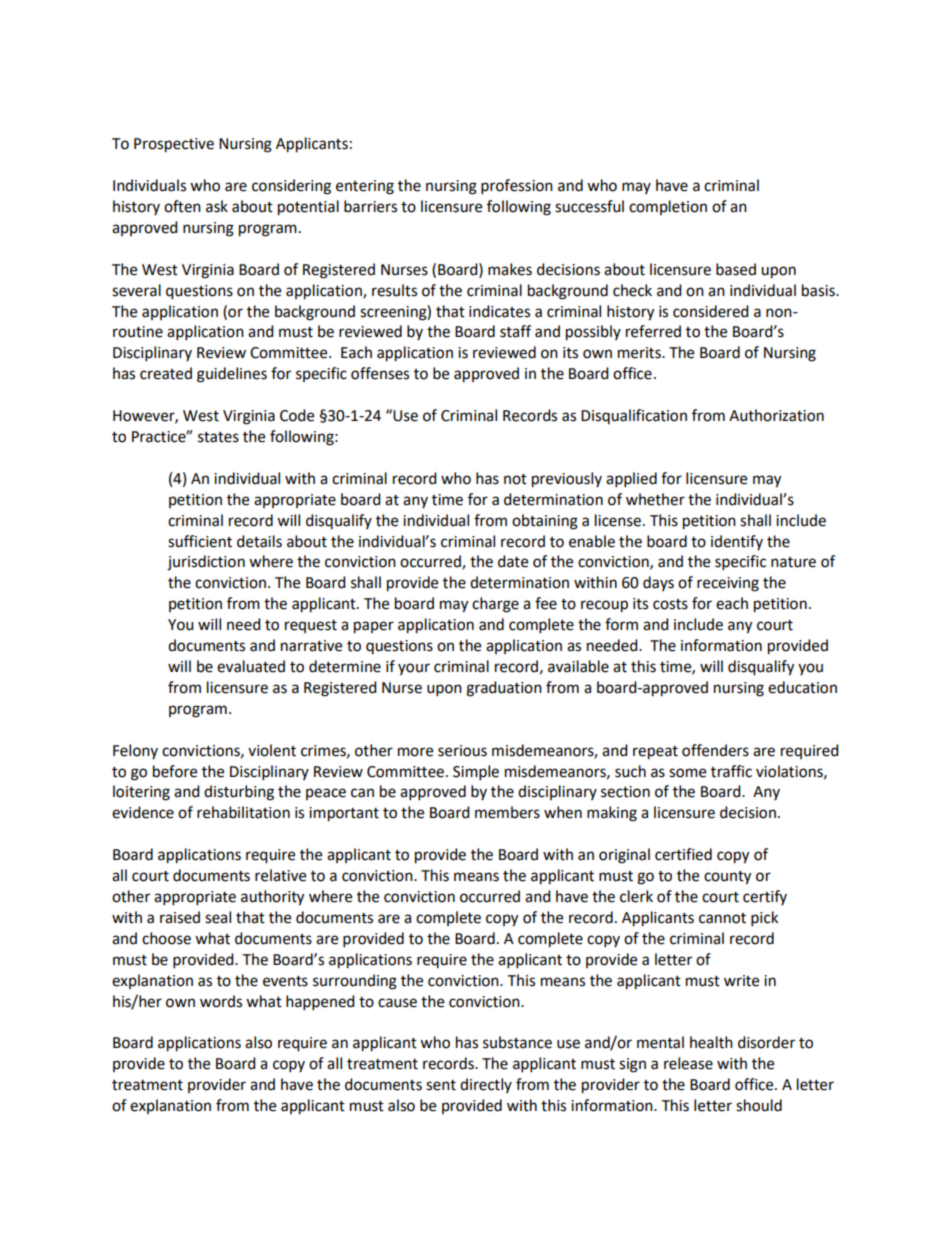 This page has height=1233, width=952. What do you see at coordinates (776, 415) in the page?
I see `Authorization` at bounding box center [776, 415].
